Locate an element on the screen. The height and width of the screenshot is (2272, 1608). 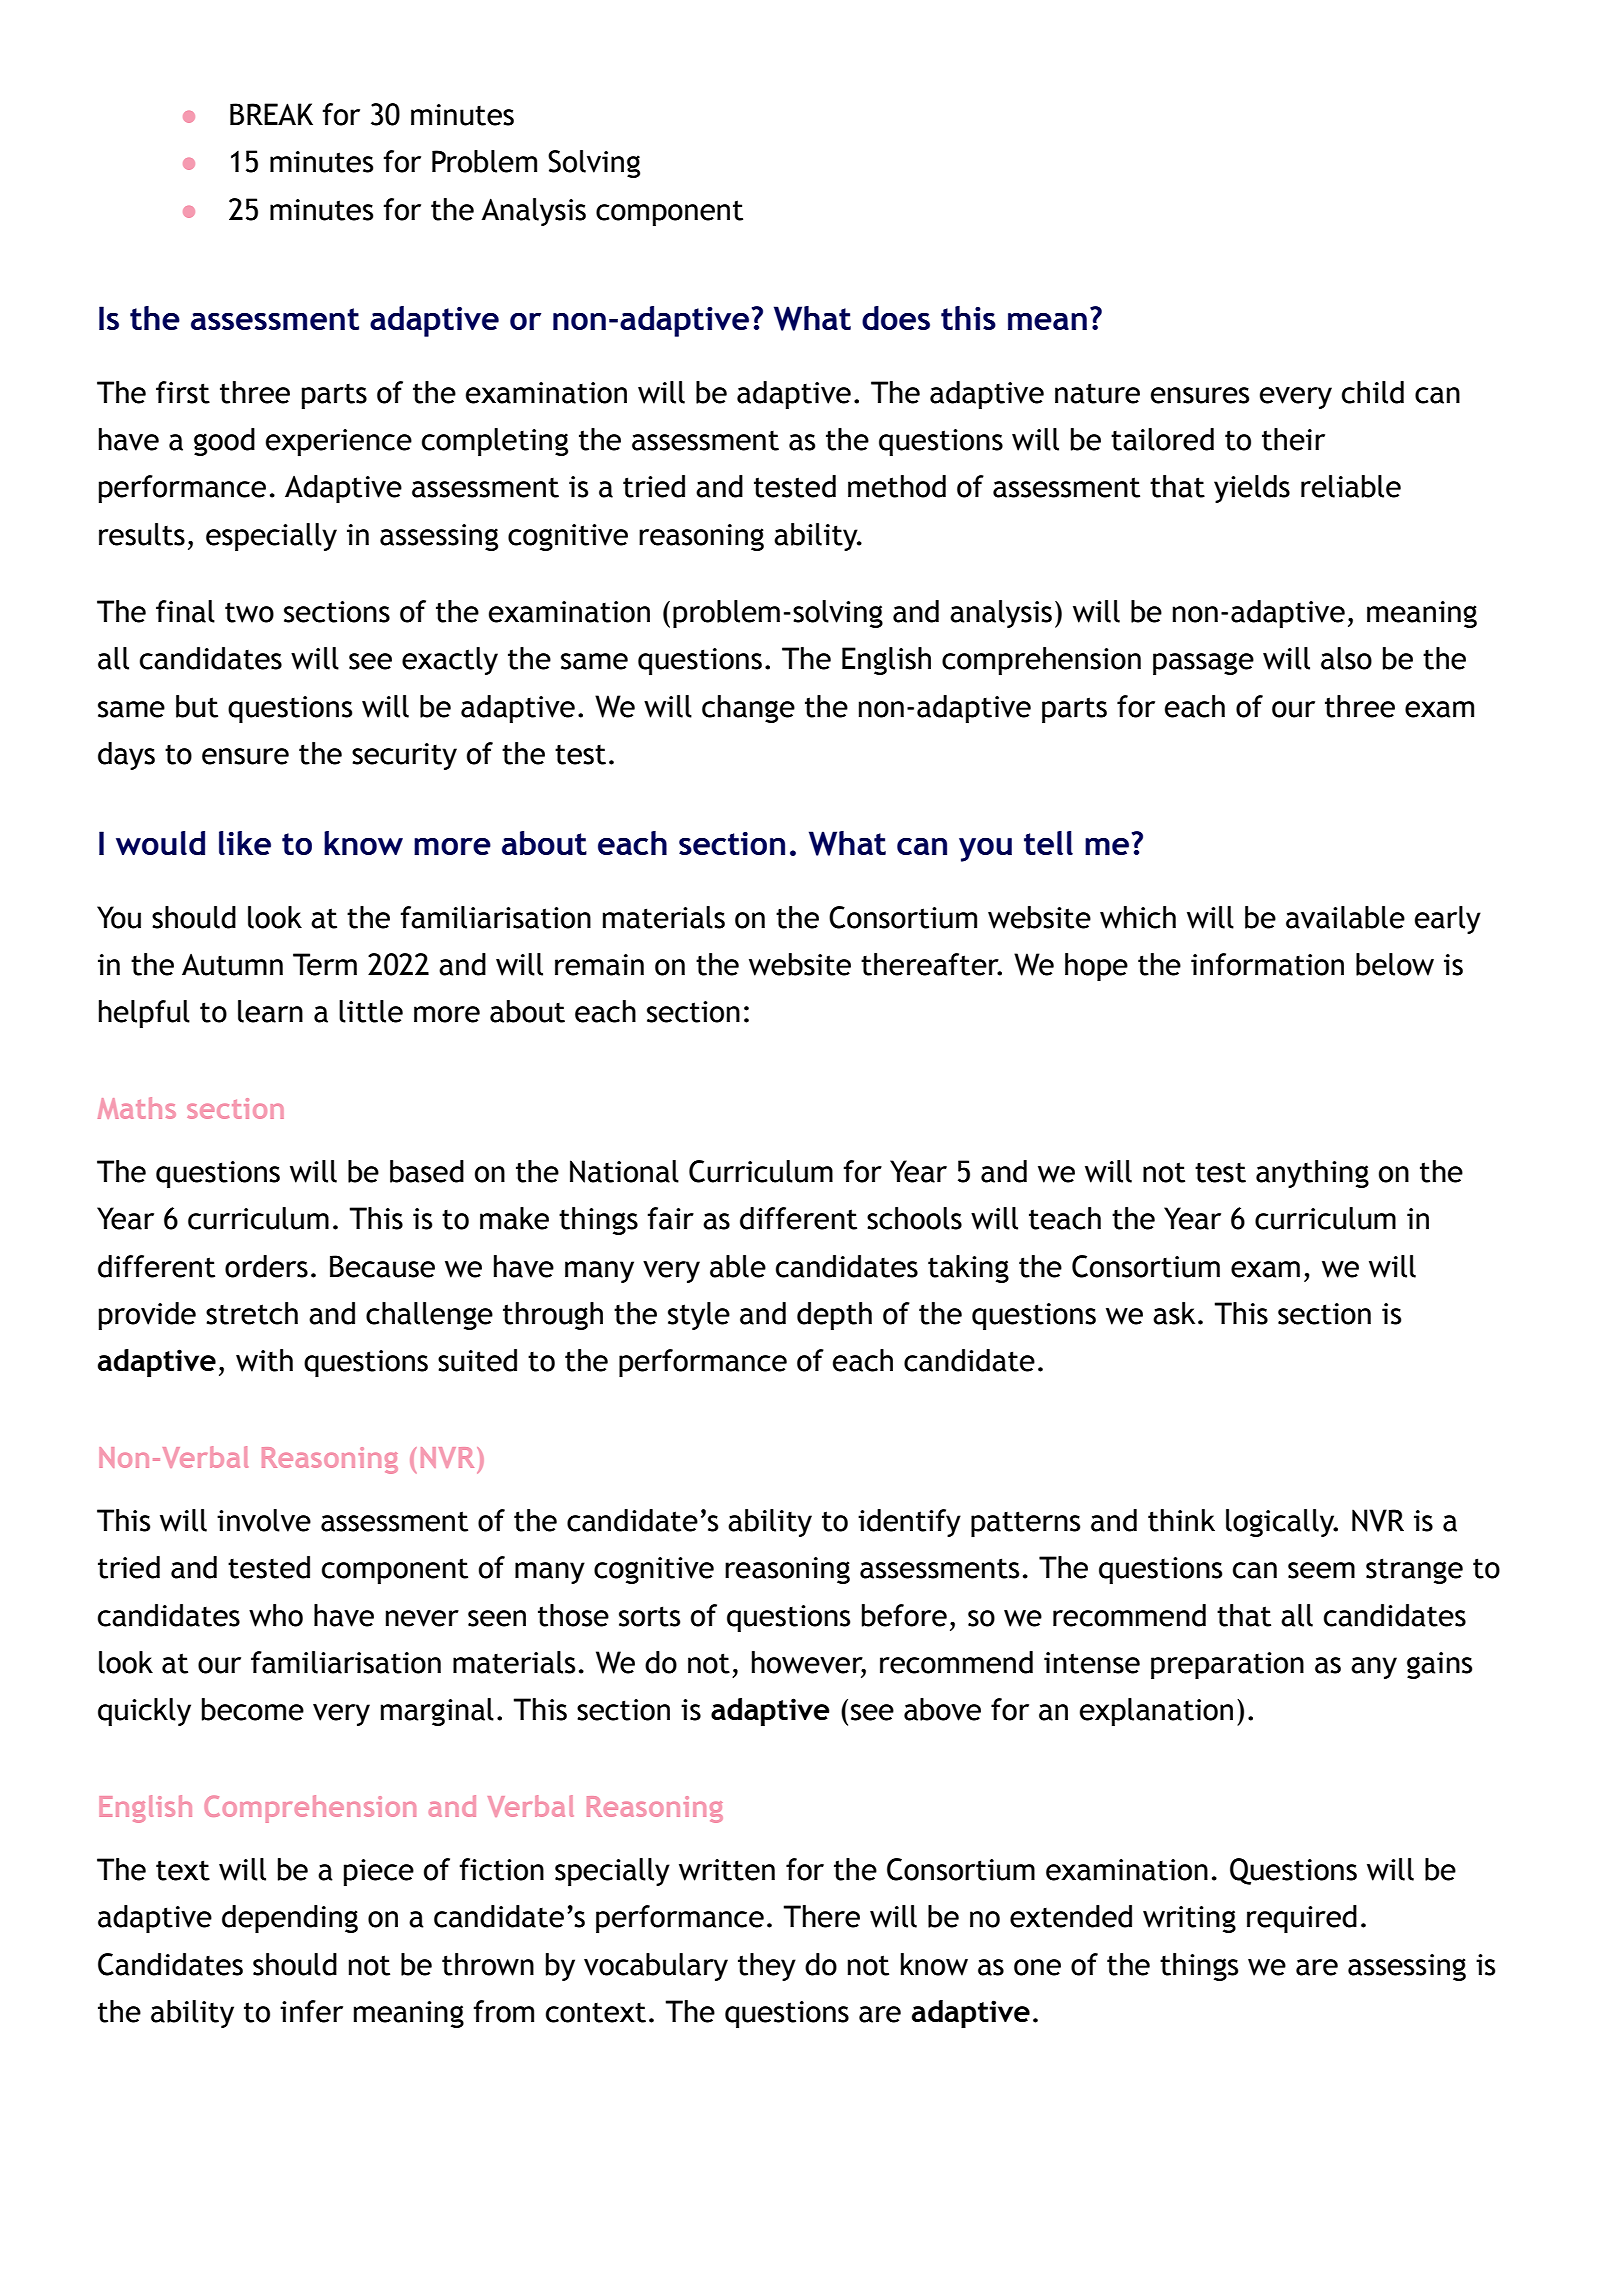
they is located at coordinates (767, 1967).
